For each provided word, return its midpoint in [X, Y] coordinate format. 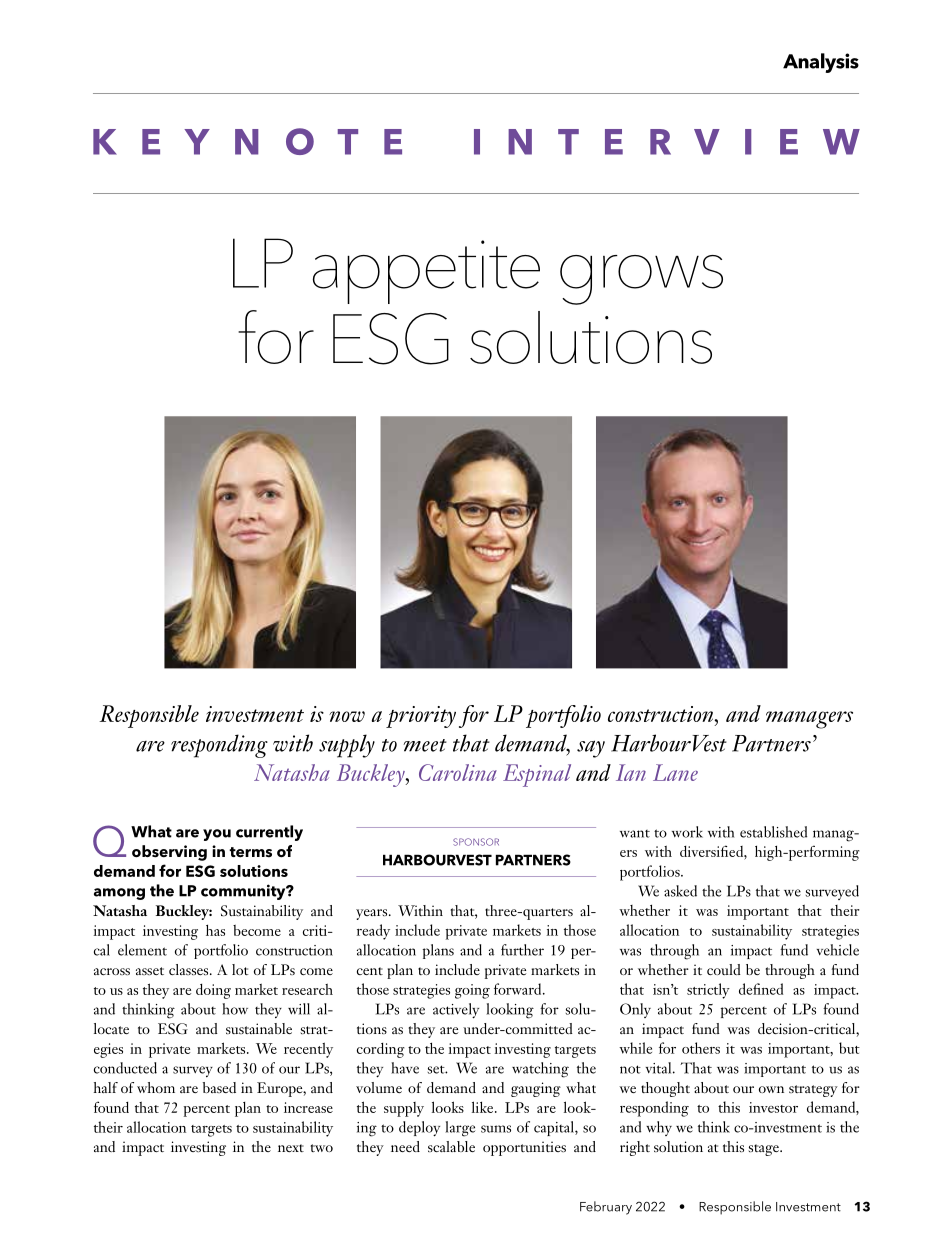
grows [641, 280]
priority [421, 717]
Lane [675, 772]
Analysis [821, 63]
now [347, 716]
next [291, 1148]
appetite [426, 272]
